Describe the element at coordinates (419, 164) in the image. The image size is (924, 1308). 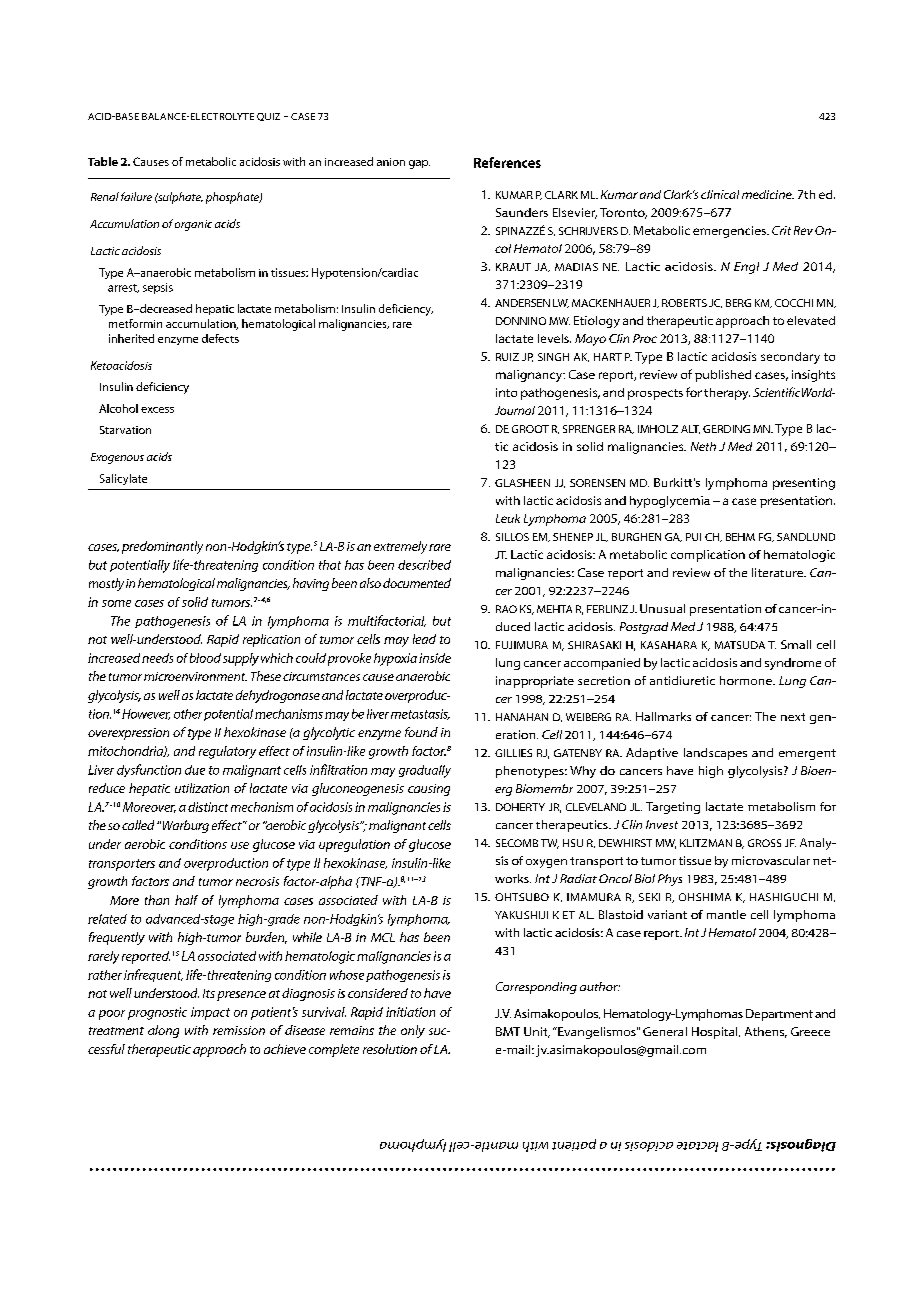
I see `gap` at that location.
